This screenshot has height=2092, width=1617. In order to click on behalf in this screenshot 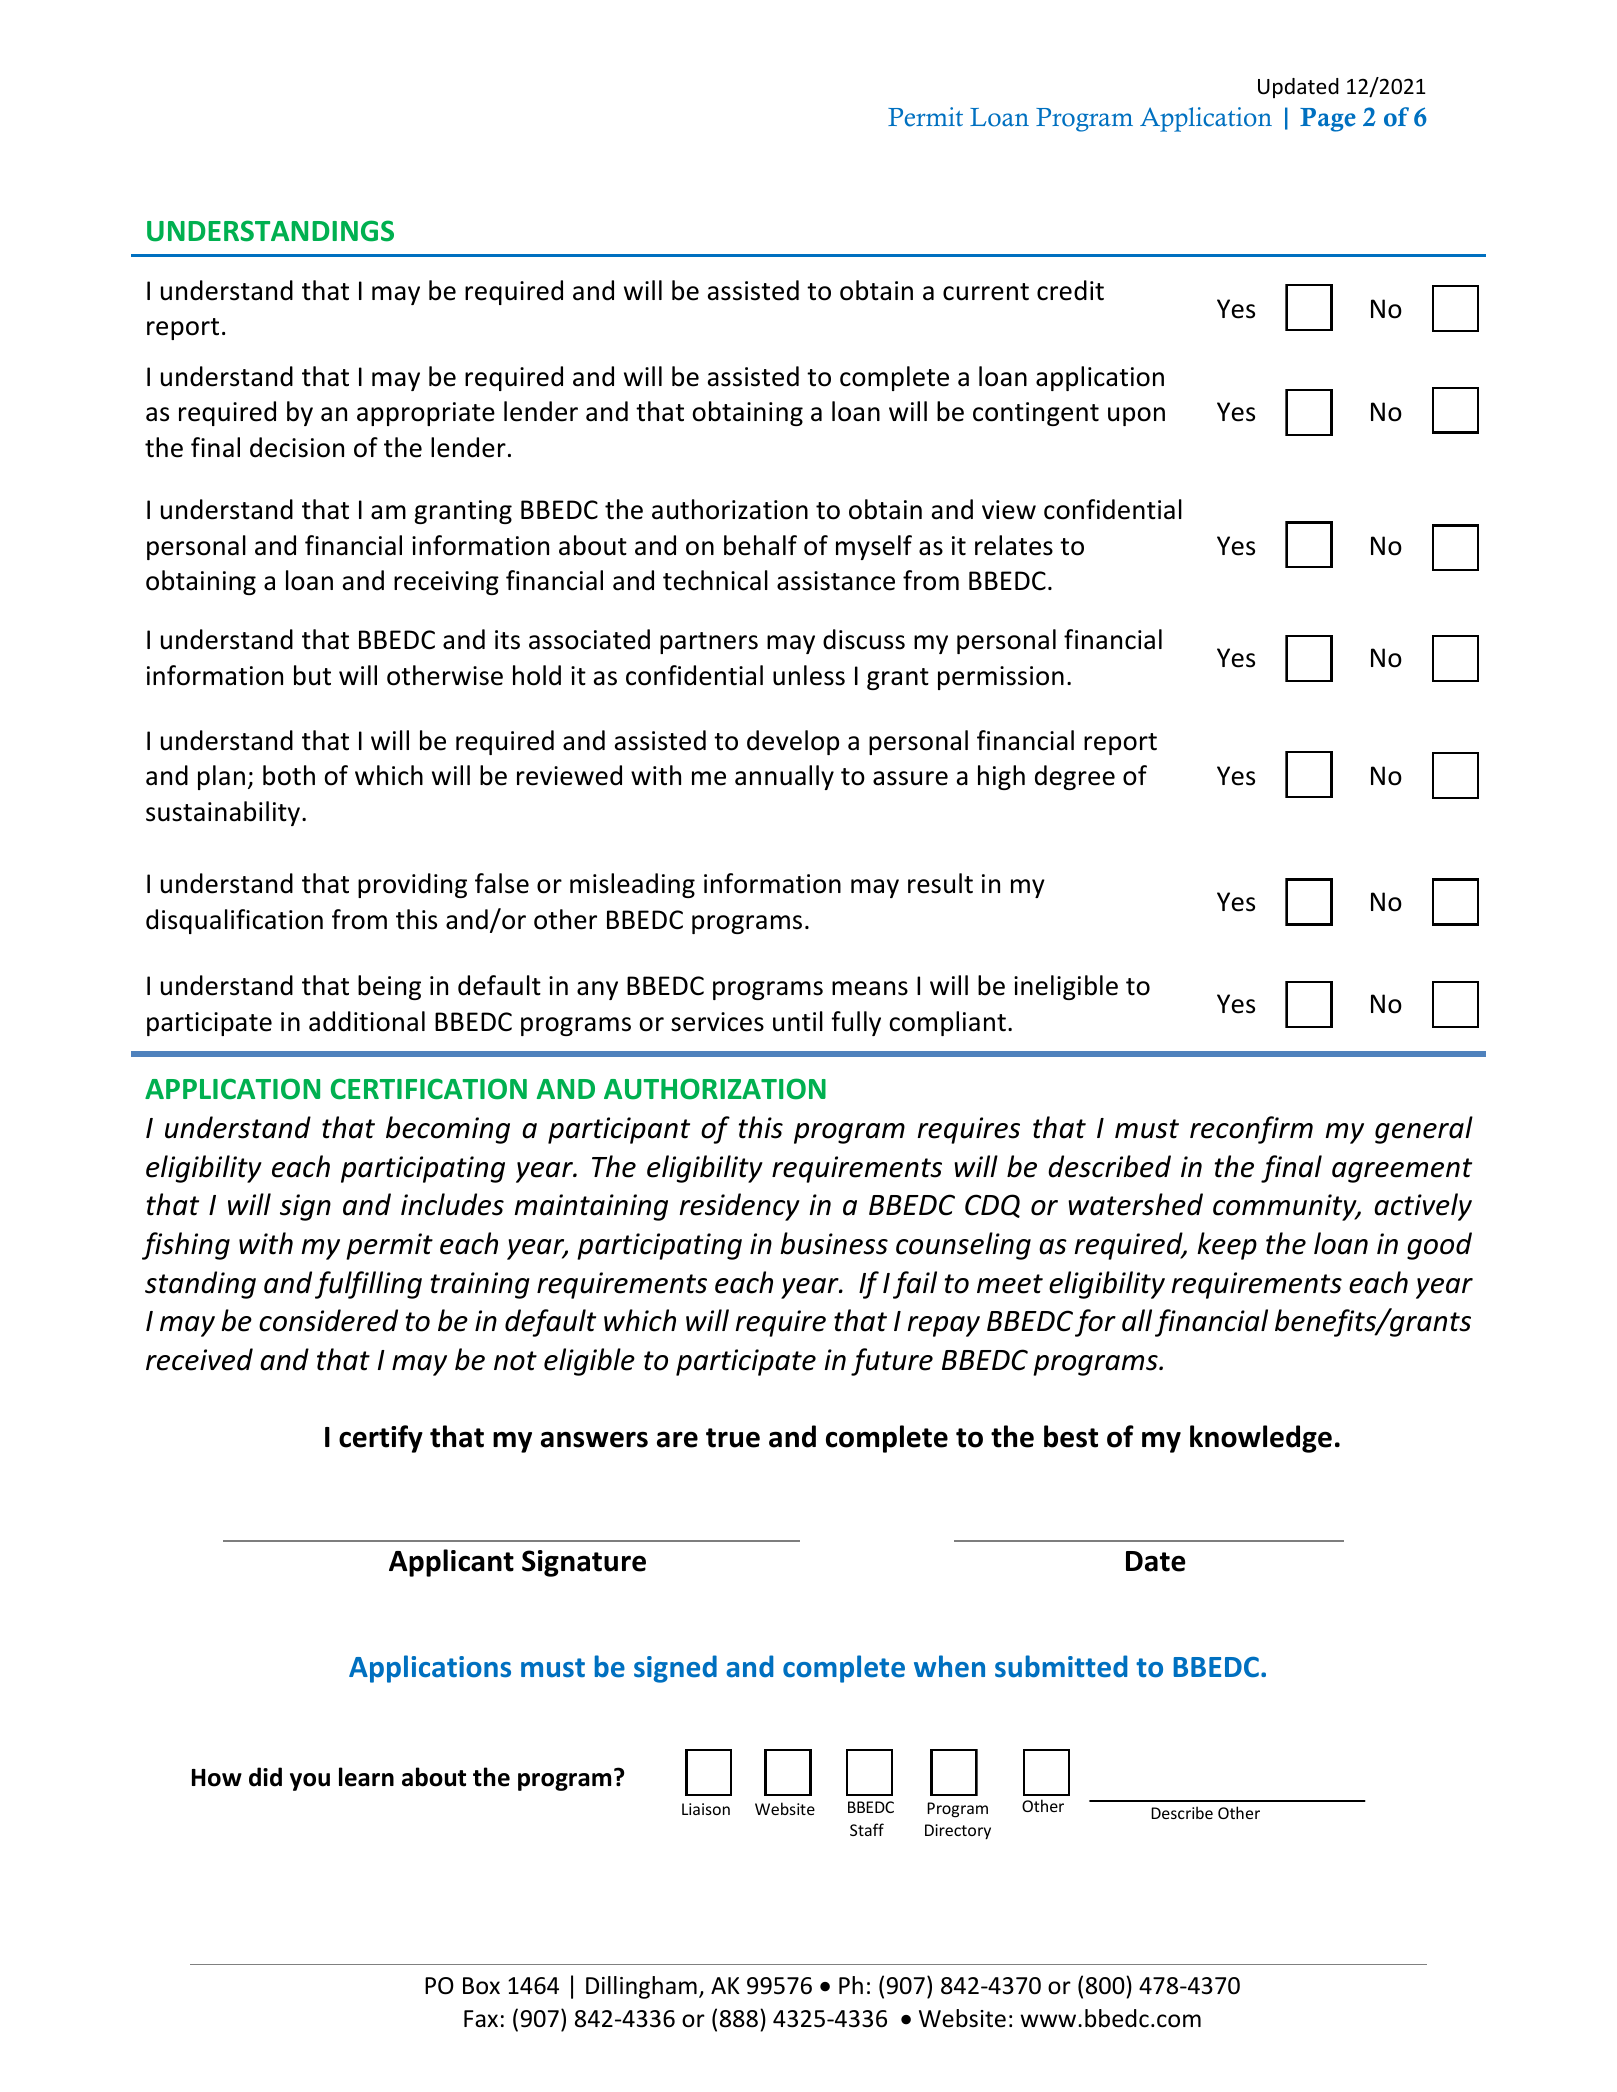, I will do `click(760, 545)`.
